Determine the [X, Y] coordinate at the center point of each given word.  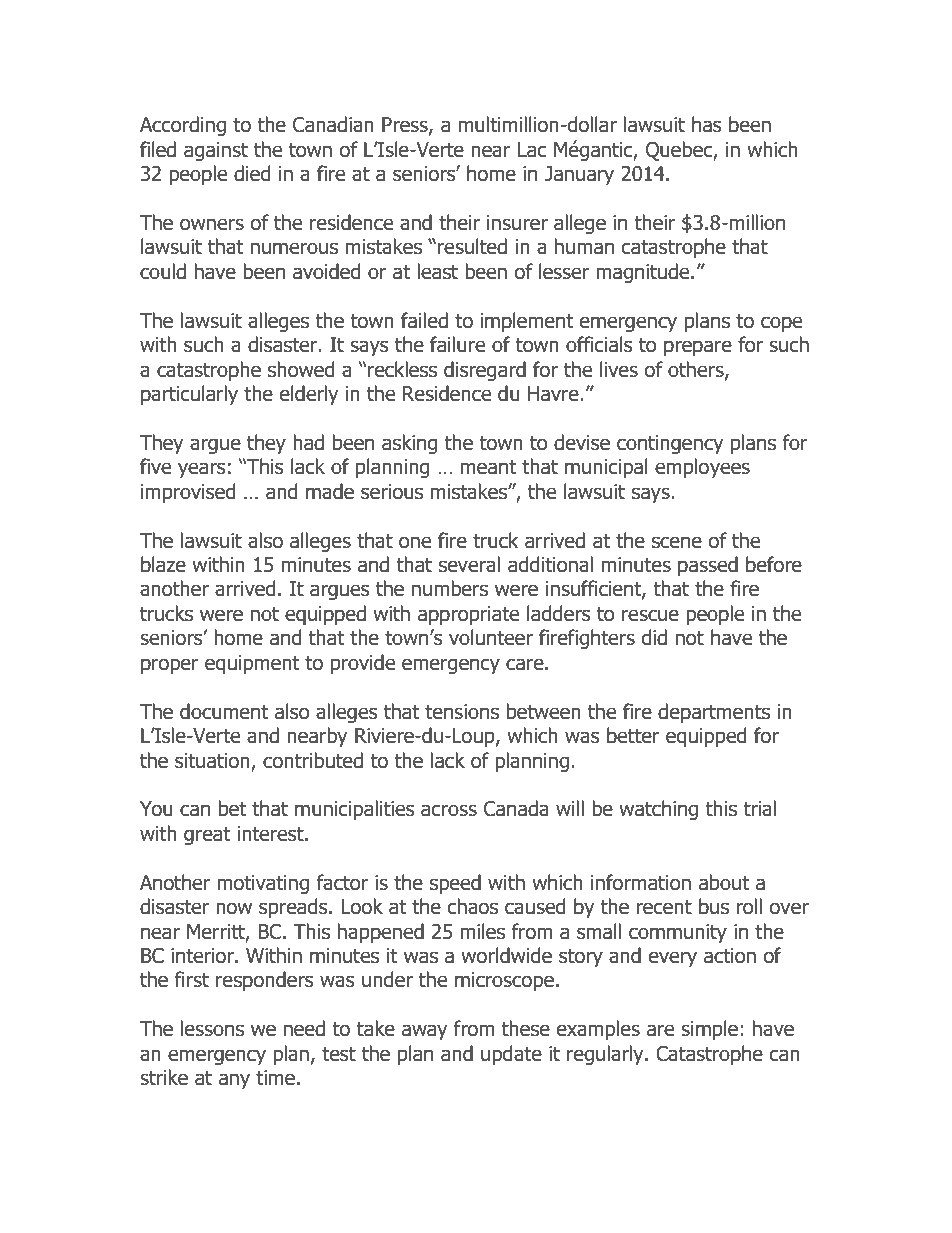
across [449, 810]
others [697, 370]
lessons [212, 1028]
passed [708, 566]
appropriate [468, 615]
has [707, 124]
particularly [189, 395]
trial [759, 808]
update [511, 1055]
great [207, 836]
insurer [517, 223]
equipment [252, 664]
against [216, 151]
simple [709, 1030]
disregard [485, 371]
